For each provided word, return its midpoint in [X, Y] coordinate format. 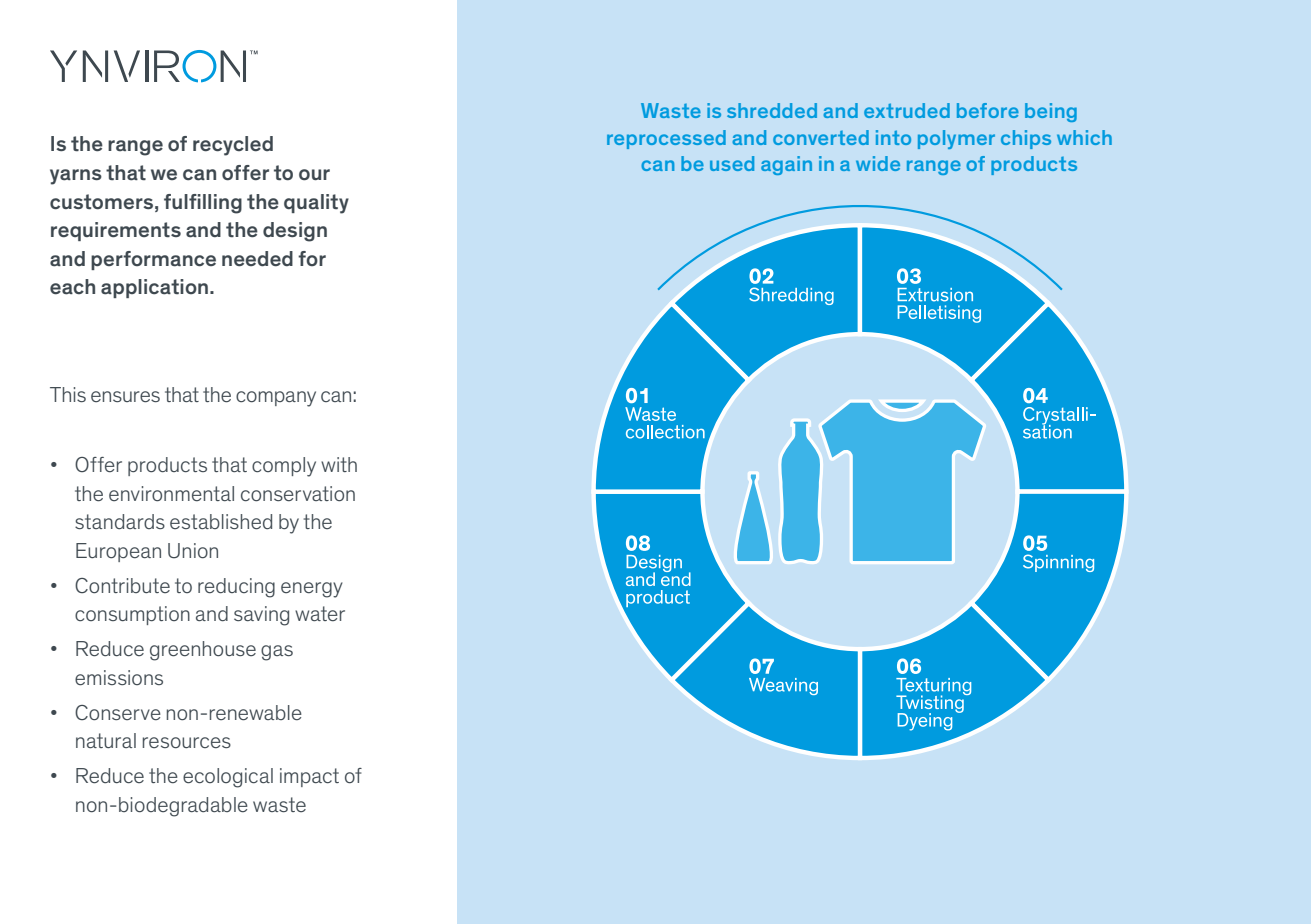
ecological [228, 778]
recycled [233, 146]
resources [187, 742]
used [732, 163]
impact [309, 777]
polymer [956, 139]
